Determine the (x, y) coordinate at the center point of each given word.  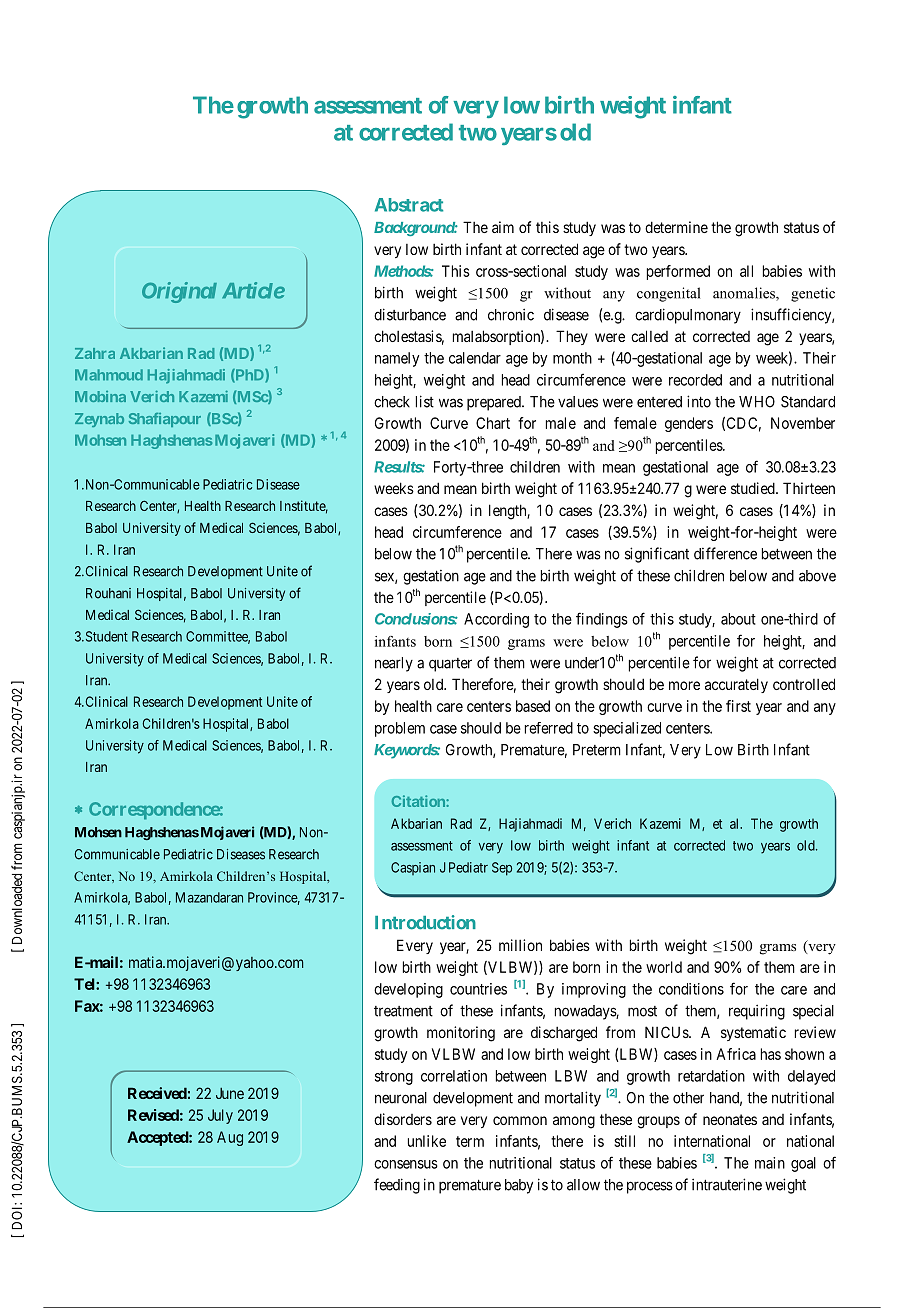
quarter (450, 665)
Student (105, 636)
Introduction (425, 922)
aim (503, 227)
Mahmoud (109, 375)
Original (179, 292)
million (520, 945)
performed (678, 272)
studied (754, 488)
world (664, 967)
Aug (230, 1138)
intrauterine (727, 1184)
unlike (427, 1141)
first (738, 706)
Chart (493, 423)
